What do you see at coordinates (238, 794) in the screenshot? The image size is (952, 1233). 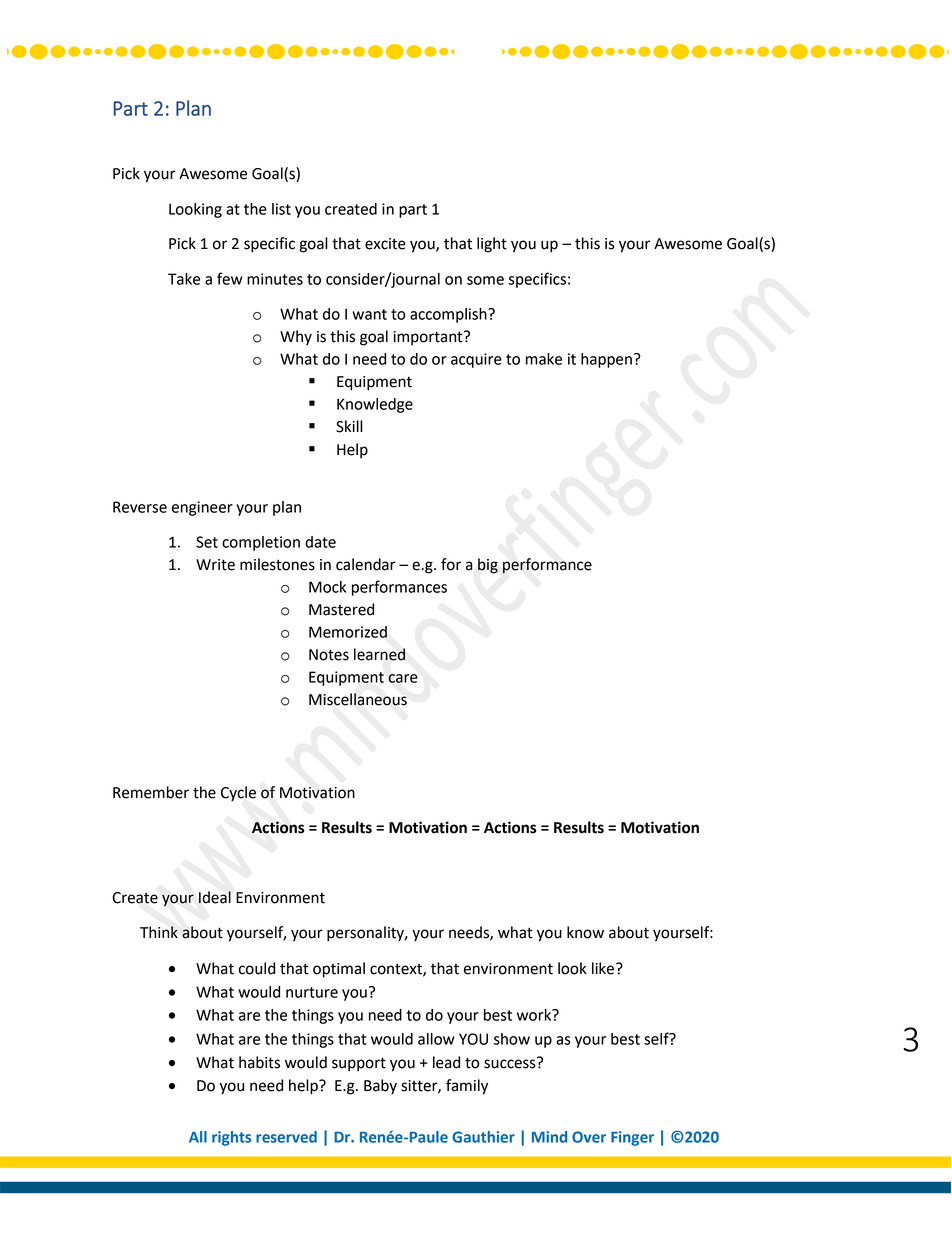 I see `Cycle` at bounding box center [238, 794].
